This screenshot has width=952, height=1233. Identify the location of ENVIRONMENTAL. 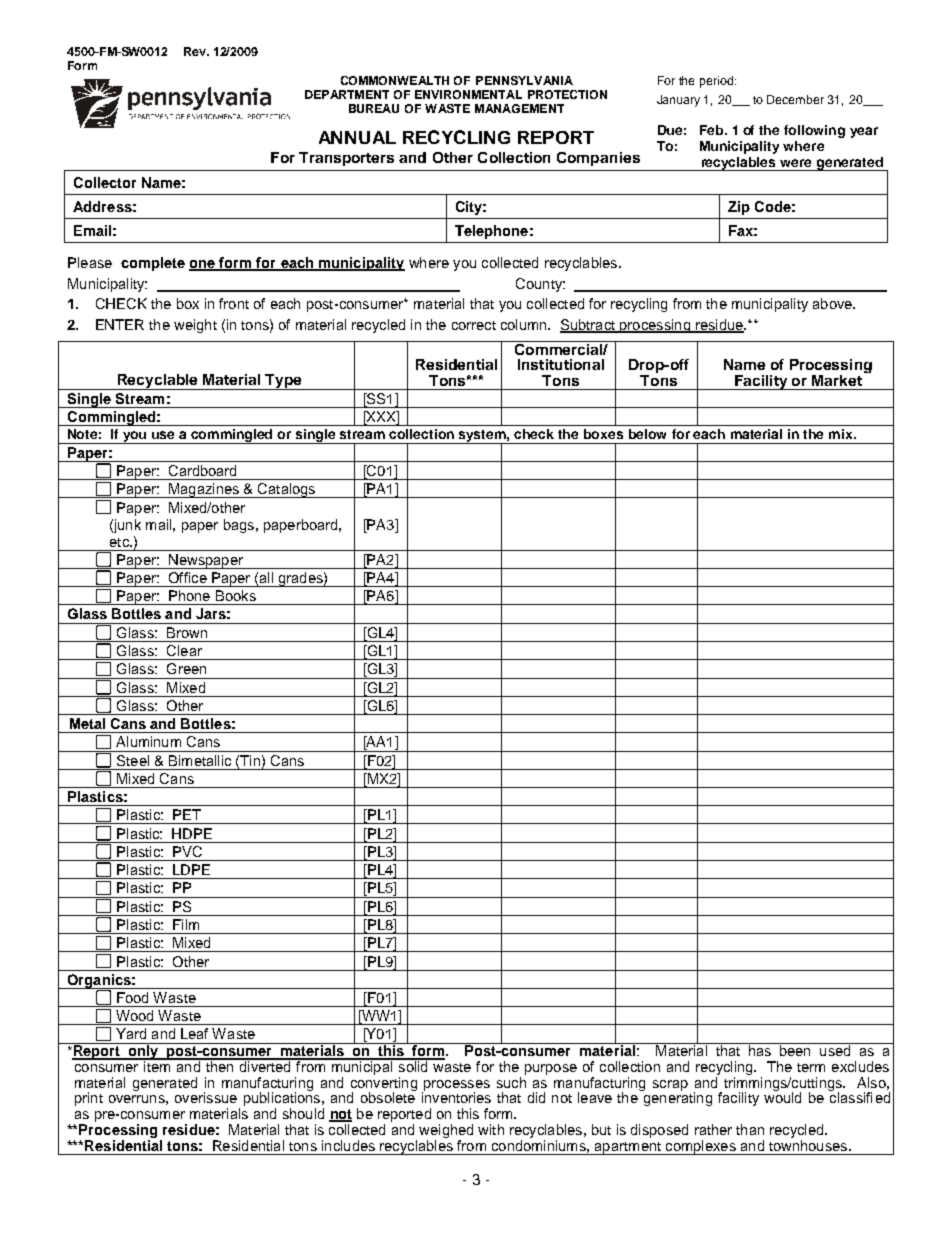
(468, 94).
